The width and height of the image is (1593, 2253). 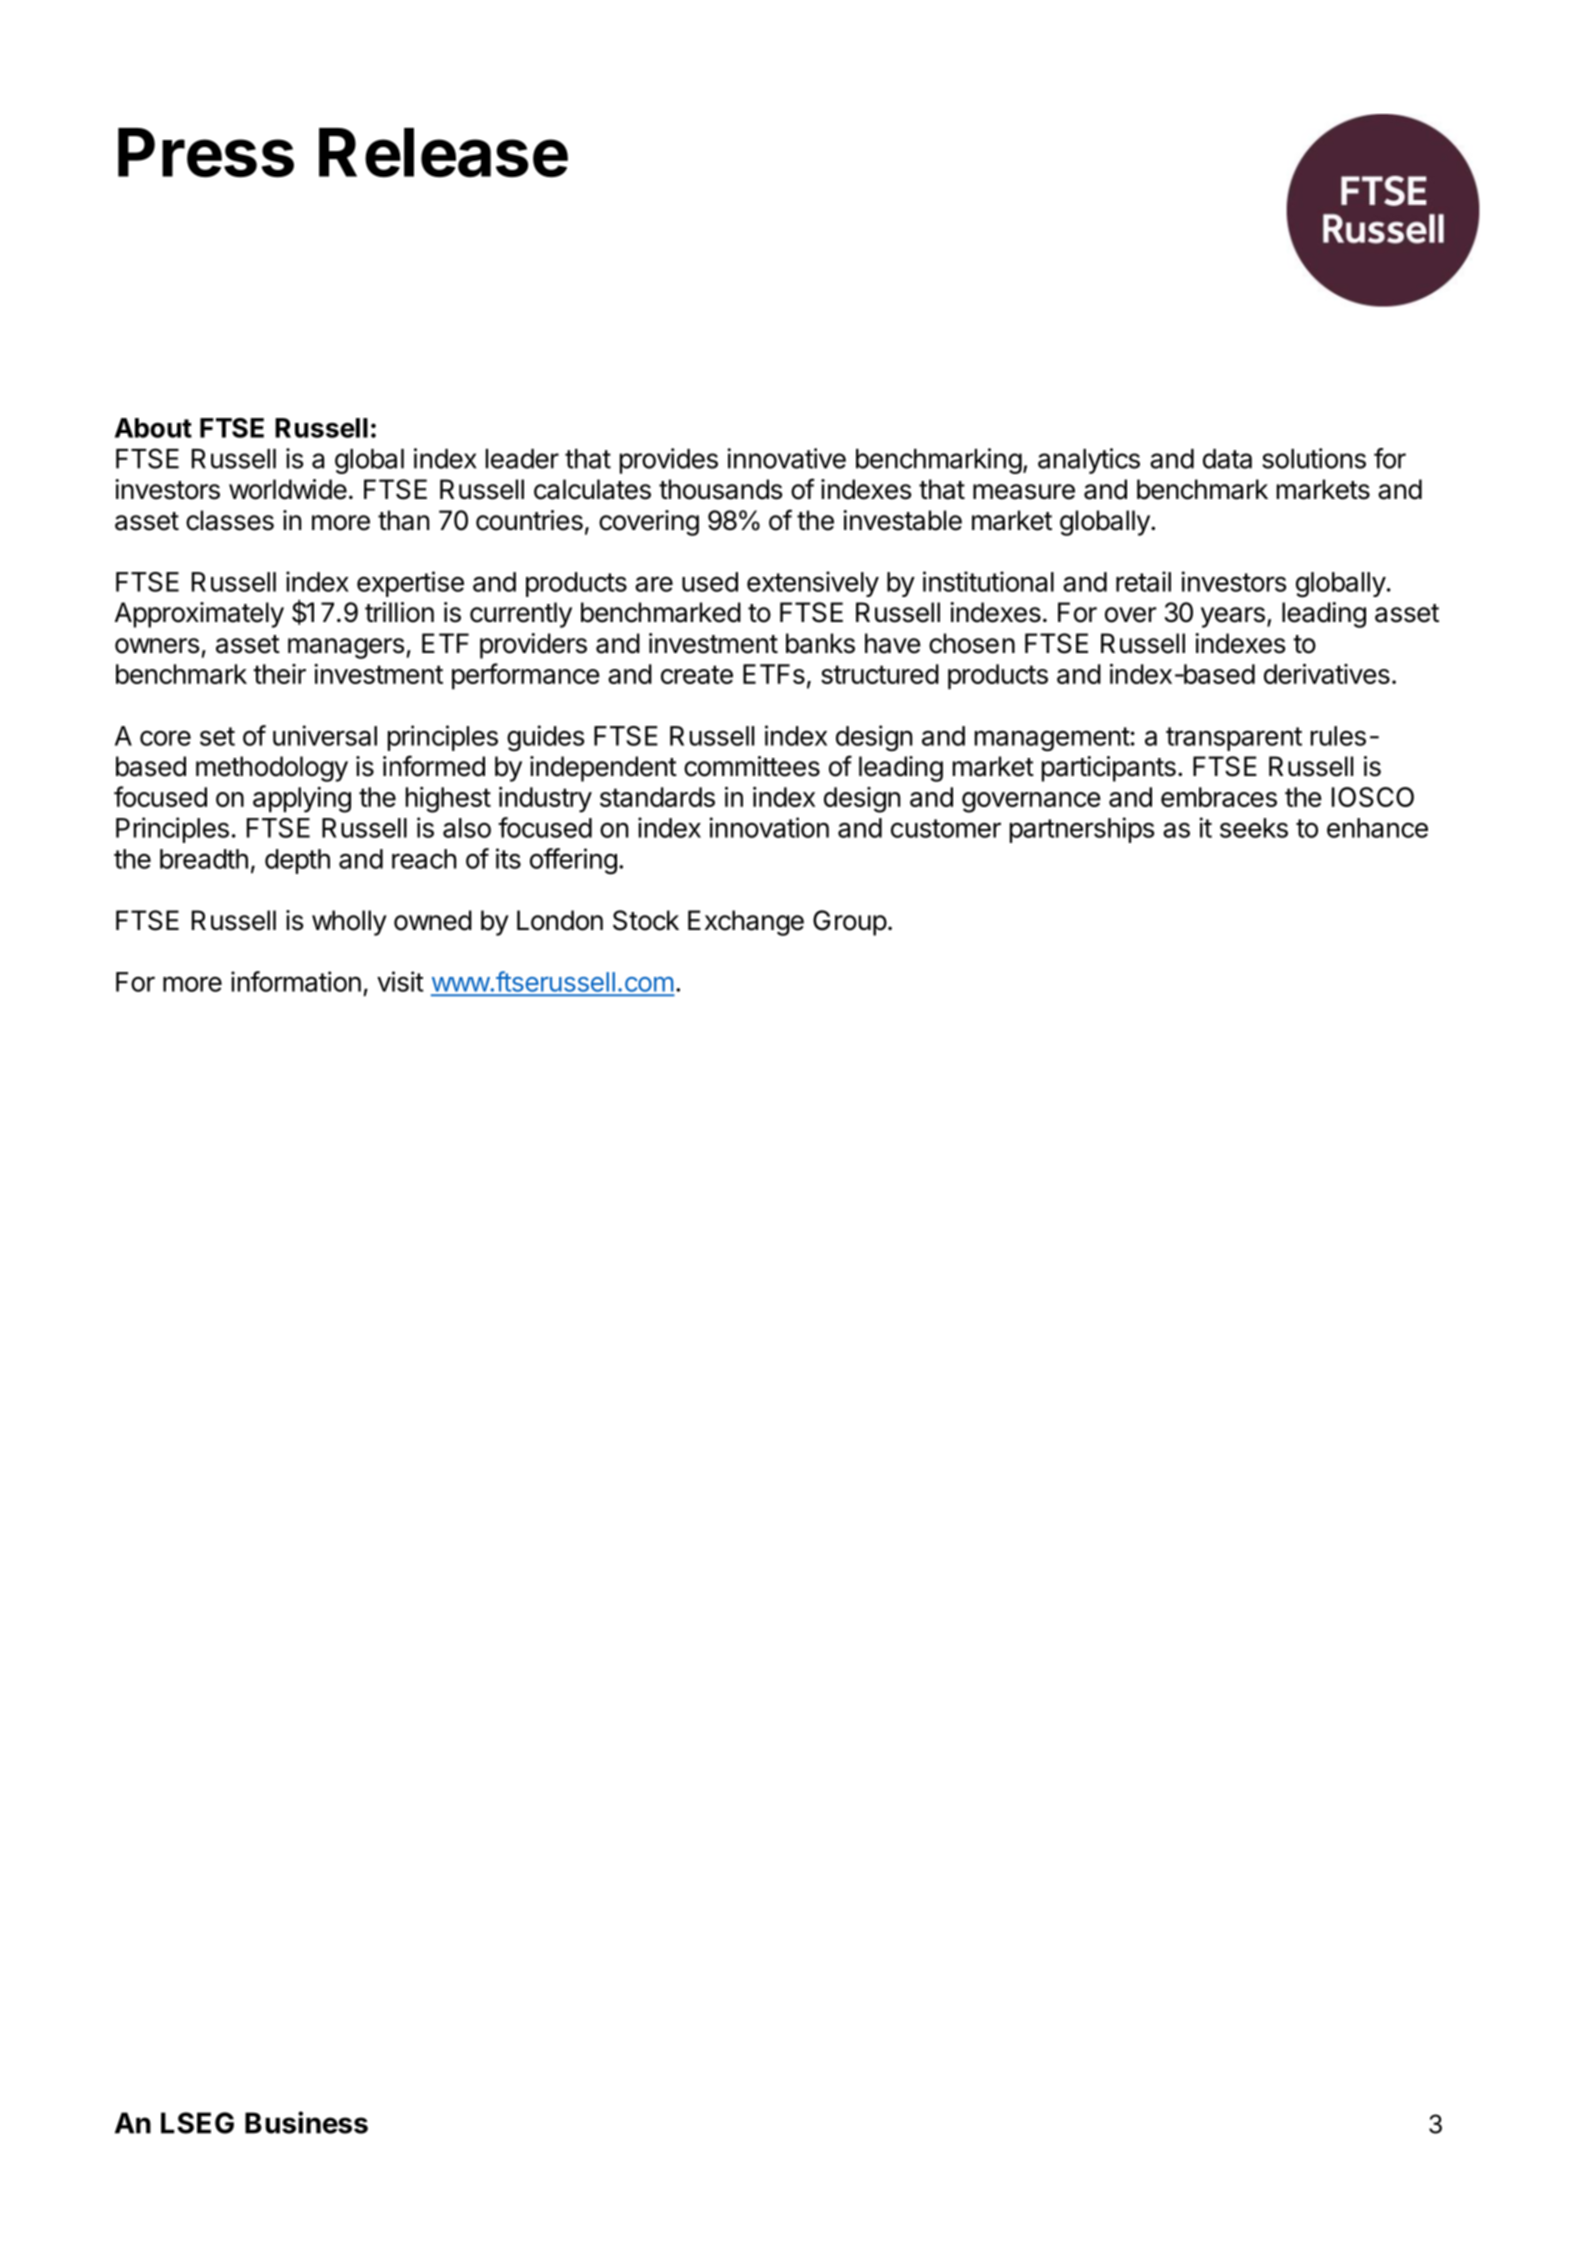 What do you see at coordinates (786, 458) in the image?
I see `innovative` at bounding box center [786, 458].
